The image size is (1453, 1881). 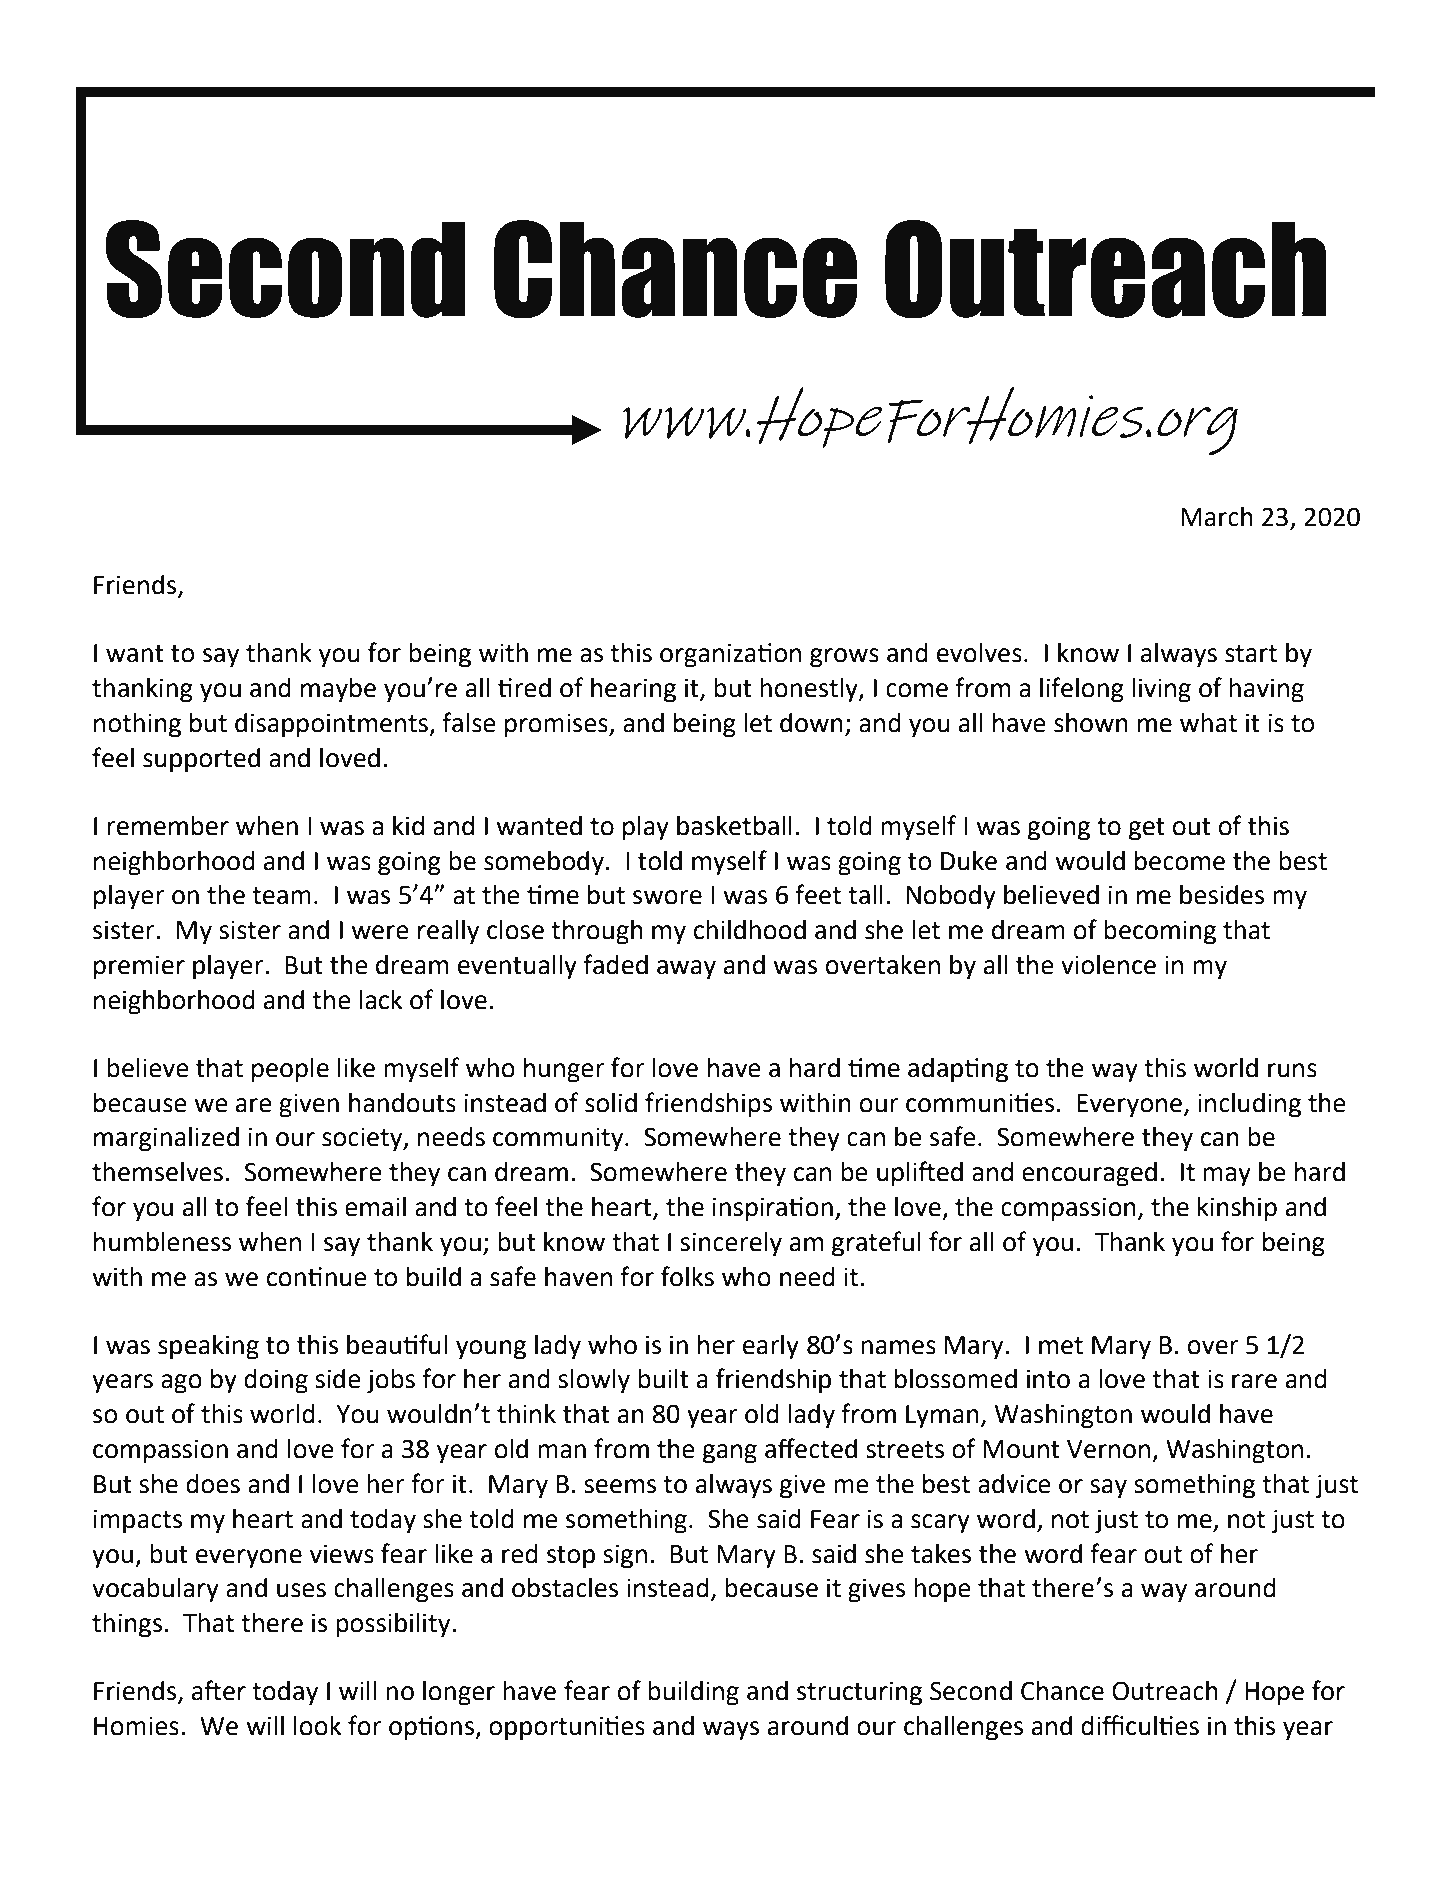 What do you see at coordinates (363, 1139) in the screenshot?
I see `society` at bounding box center [363, 1139].
